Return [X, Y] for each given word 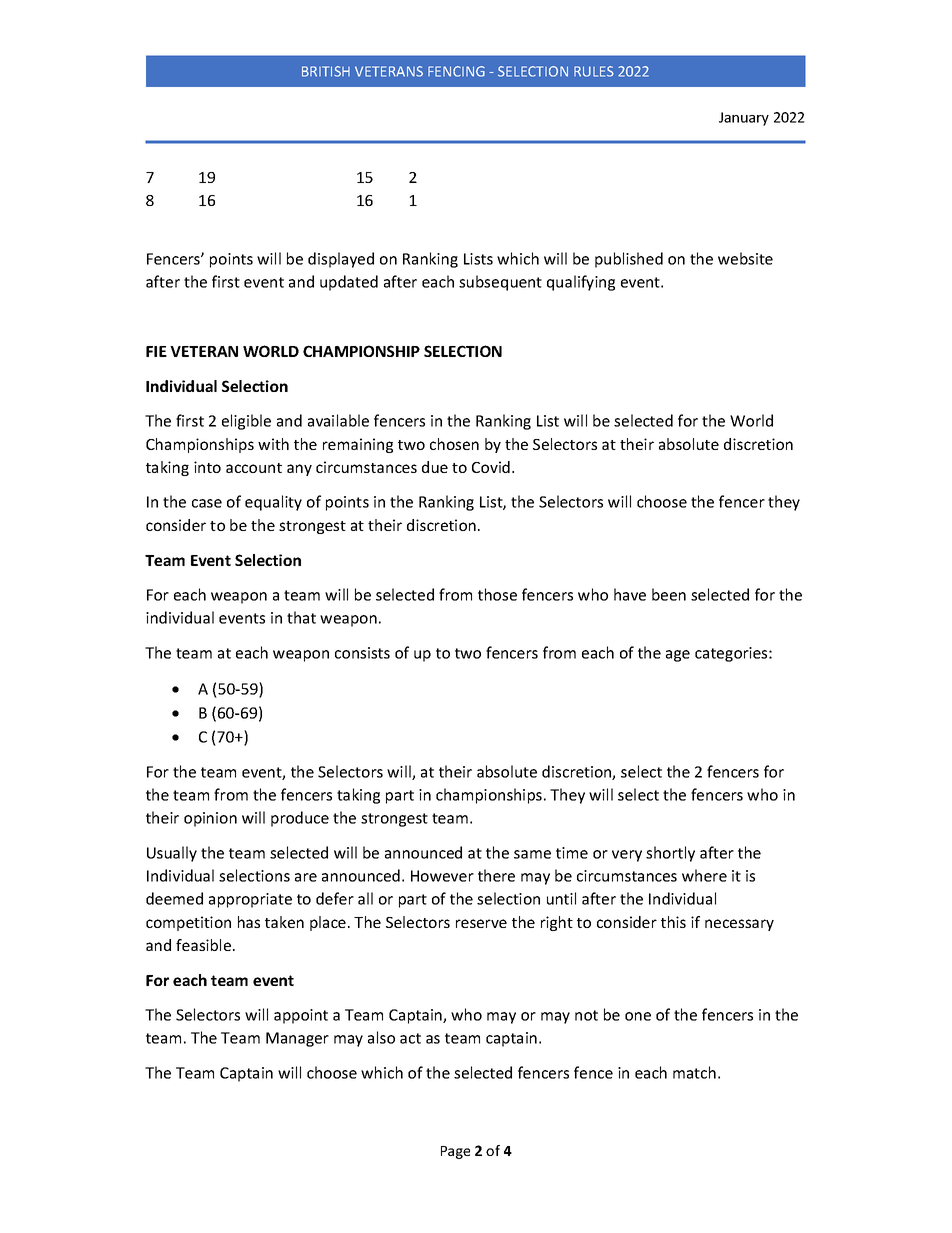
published [629, 260]
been [669, 594]
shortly [670, 854]
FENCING [456, 71]
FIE [156, 351]
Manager [297, 1039]
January [744, 119]
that [301, 617]
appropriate [250, 900]
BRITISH [326, 71]
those [497, 594]
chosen [454, 444]
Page [455, 1152]
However [442, 876]
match [694, 1072]
